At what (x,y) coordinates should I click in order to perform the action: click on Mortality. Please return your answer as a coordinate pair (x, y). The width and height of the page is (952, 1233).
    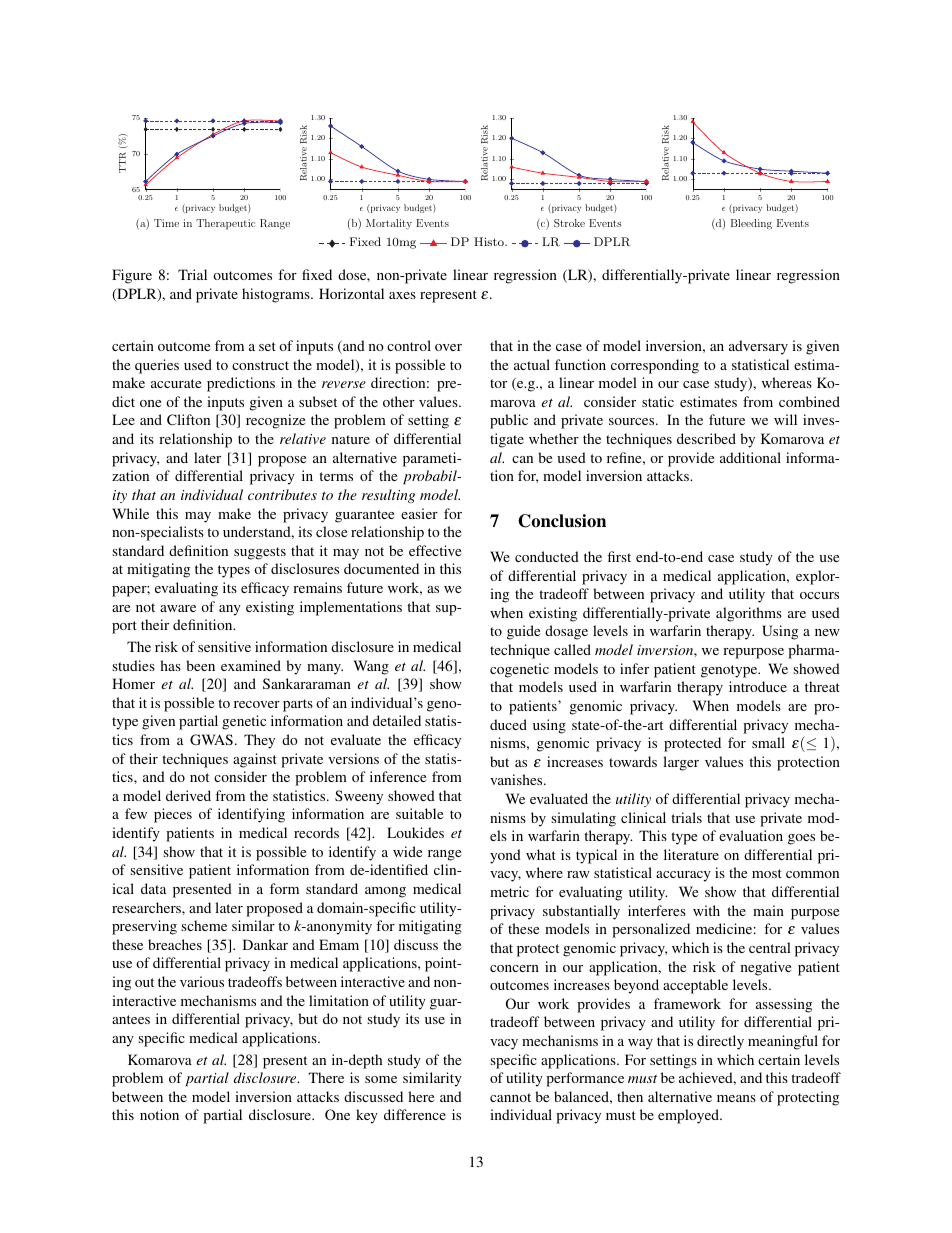
    Looking at the image, I should click on (389, 224).
